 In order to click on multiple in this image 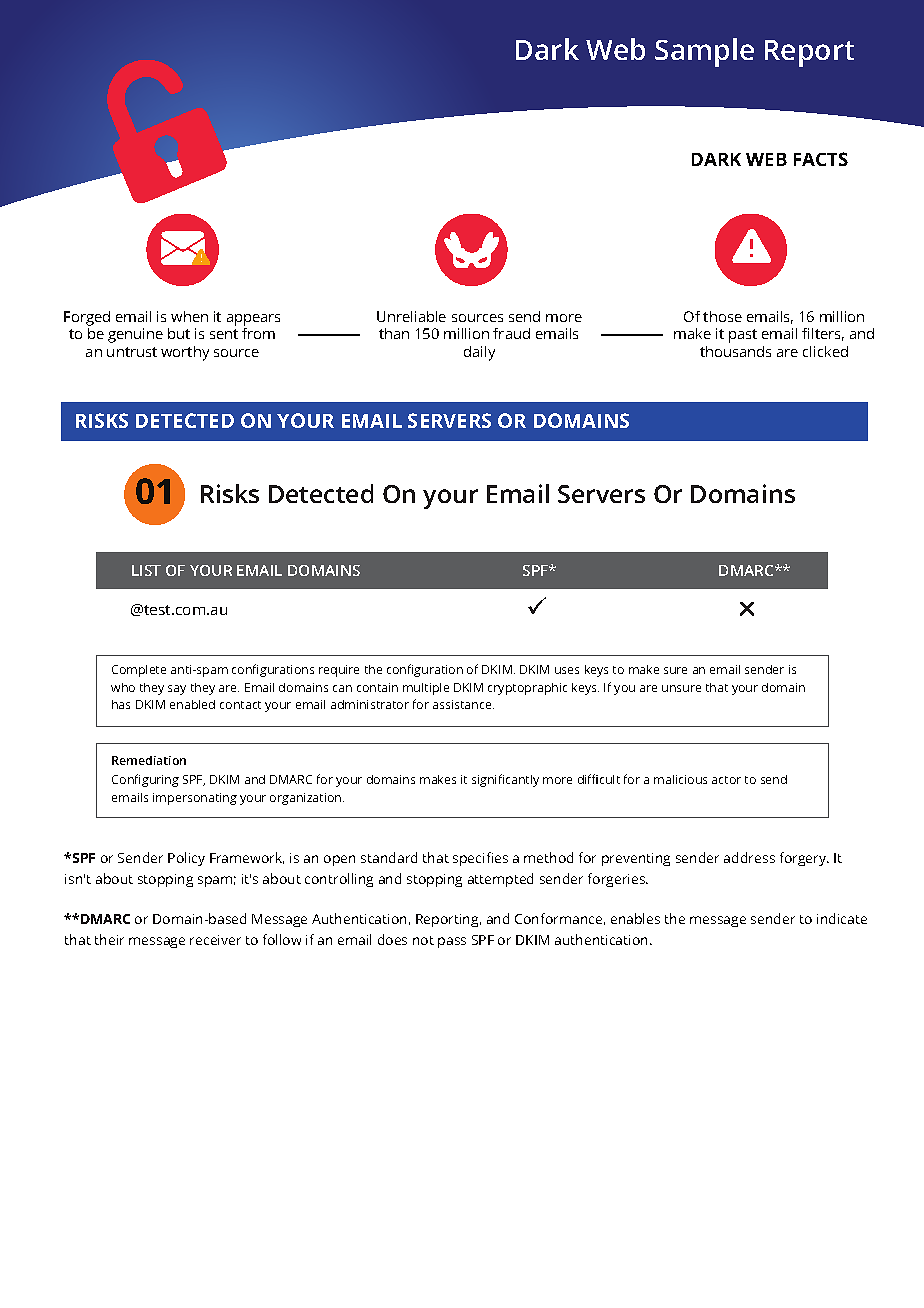, I will do `click(426, 689)`.
